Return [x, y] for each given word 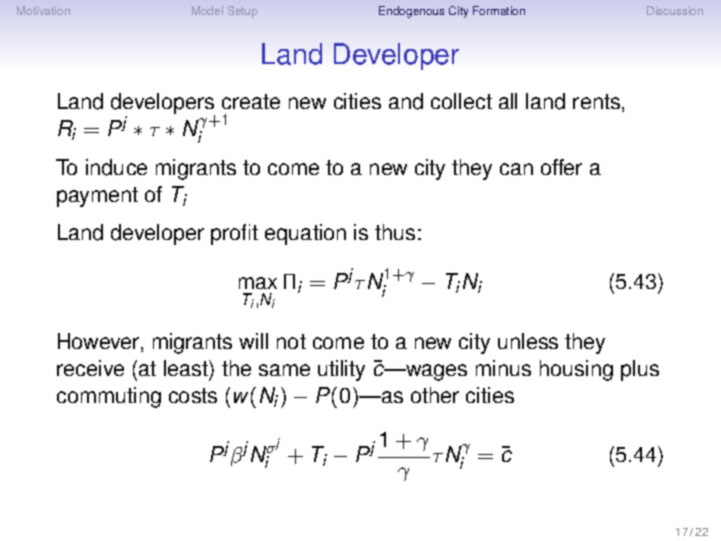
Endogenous [411, 12]
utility [341, 370]
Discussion [675, 10]
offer [561, 167]
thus [395, 232]
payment [97, 197]
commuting [109, 397]
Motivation [43, 10]
